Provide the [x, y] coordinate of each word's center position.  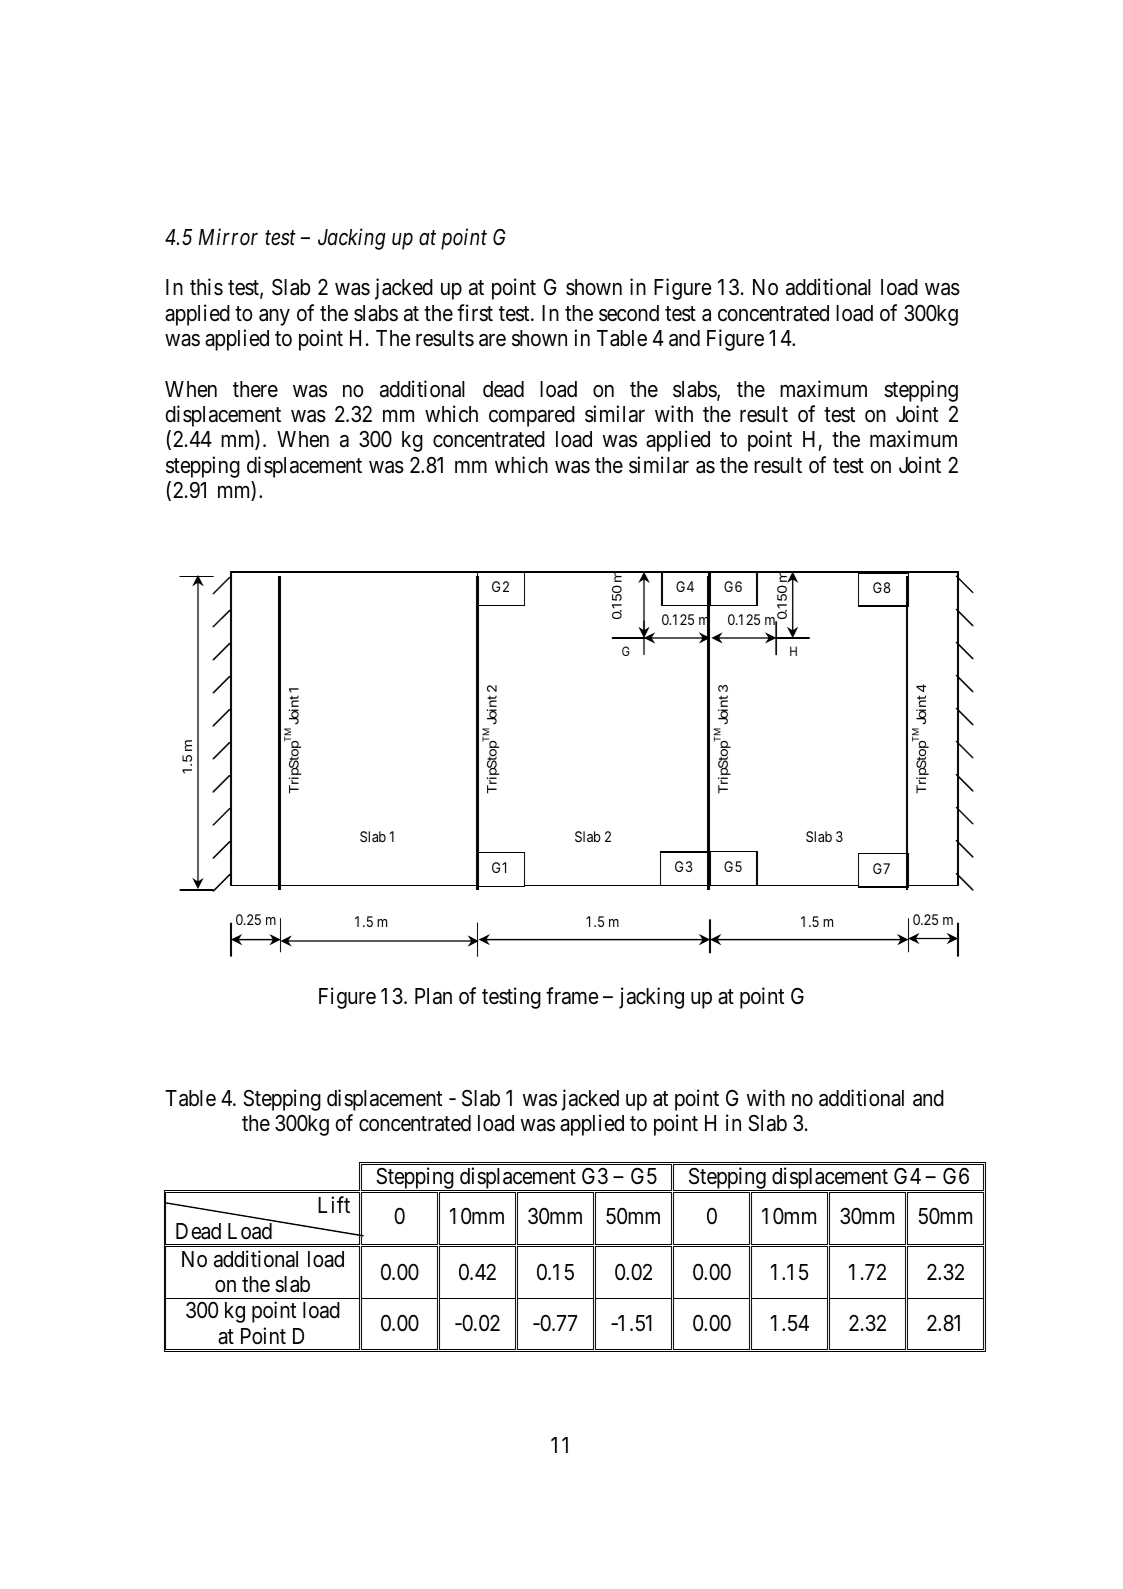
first [475, 313]
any [274, 317]
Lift [334, 1204]
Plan [433, 996]
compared [532, 416]
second [629, 313]
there [255, 389]
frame [572, 996]
